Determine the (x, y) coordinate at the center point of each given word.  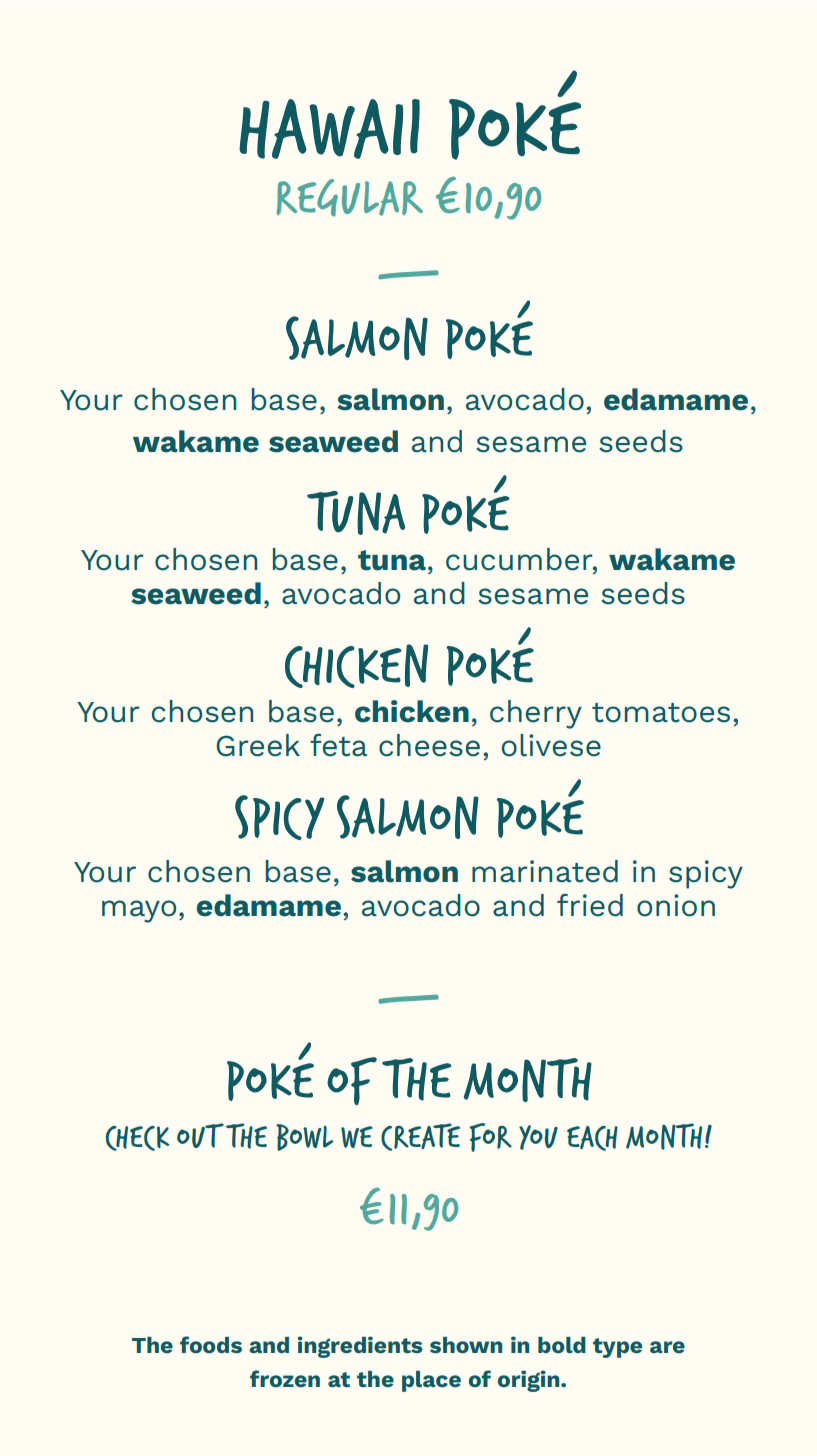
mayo (139, 911)
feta (338, 745)
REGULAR (350, 198)
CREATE (420, 1137)
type (617, 1348)
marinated (545, 871)
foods (211, 1344)
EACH (592, 1138)
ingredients (360, 1347)
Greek (258, 745)
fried (590, 905)
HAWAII (329, 129)
